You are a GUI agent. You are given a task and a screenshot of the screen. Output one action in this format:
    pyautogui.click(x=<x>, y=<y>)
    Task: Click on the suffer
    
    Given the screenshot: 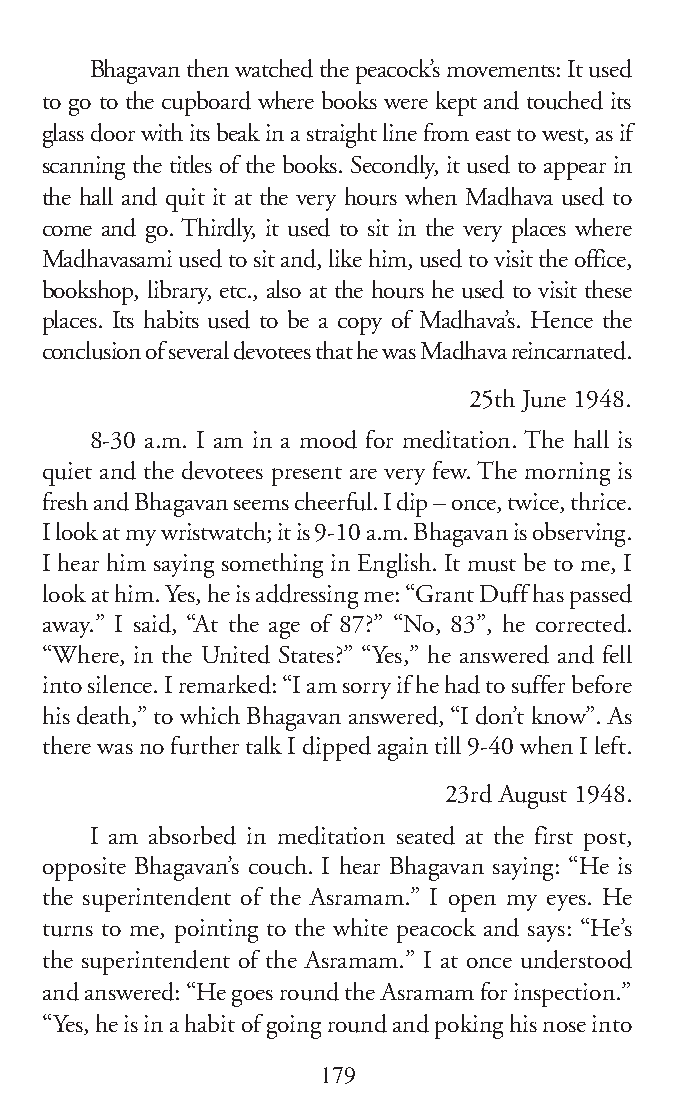 What is the action you would take?
    pyautogui.click(x=538, y=684)
